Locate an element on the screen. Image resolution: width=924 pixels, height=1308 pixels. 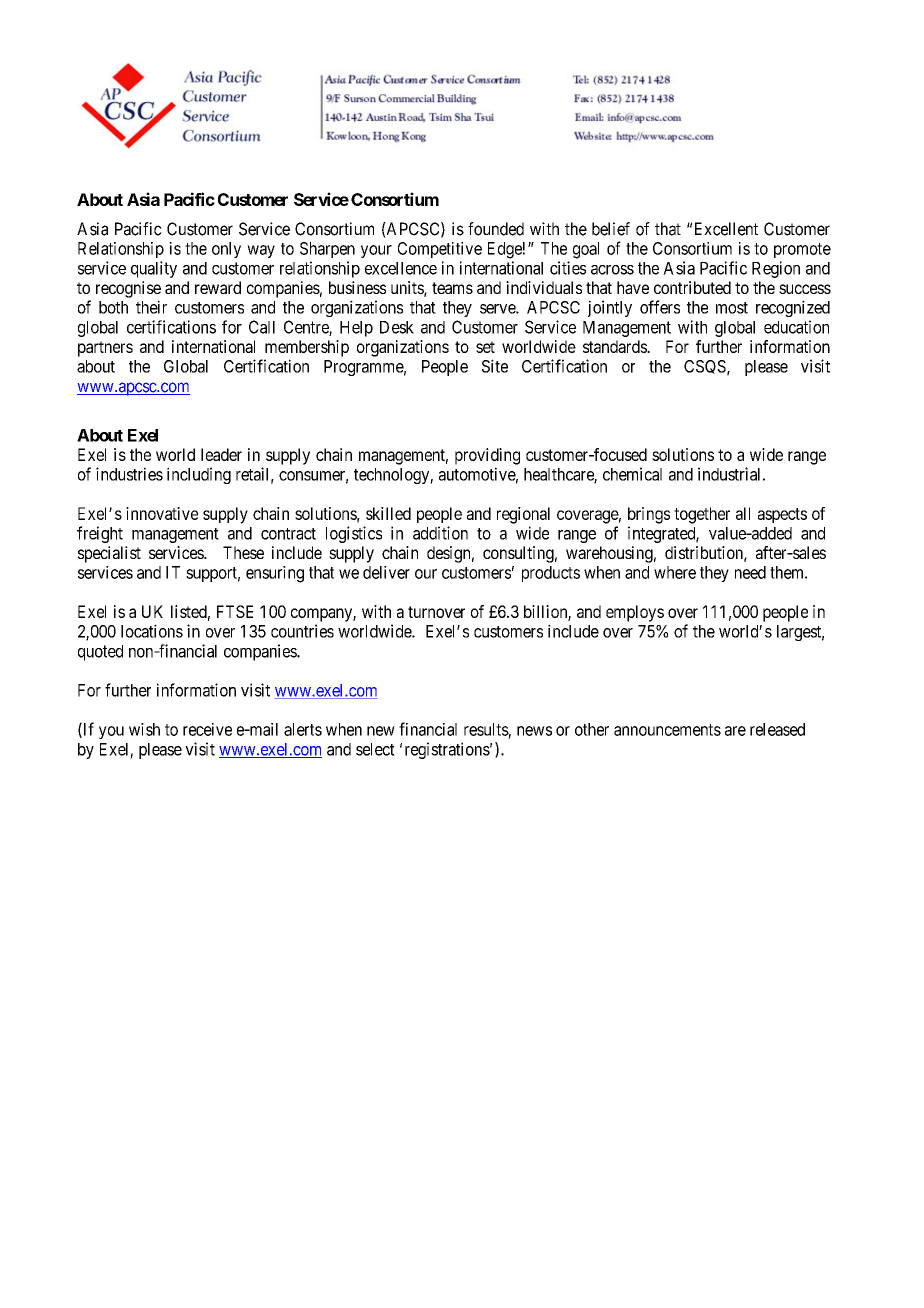
only is located at coordinates (226, 250).
